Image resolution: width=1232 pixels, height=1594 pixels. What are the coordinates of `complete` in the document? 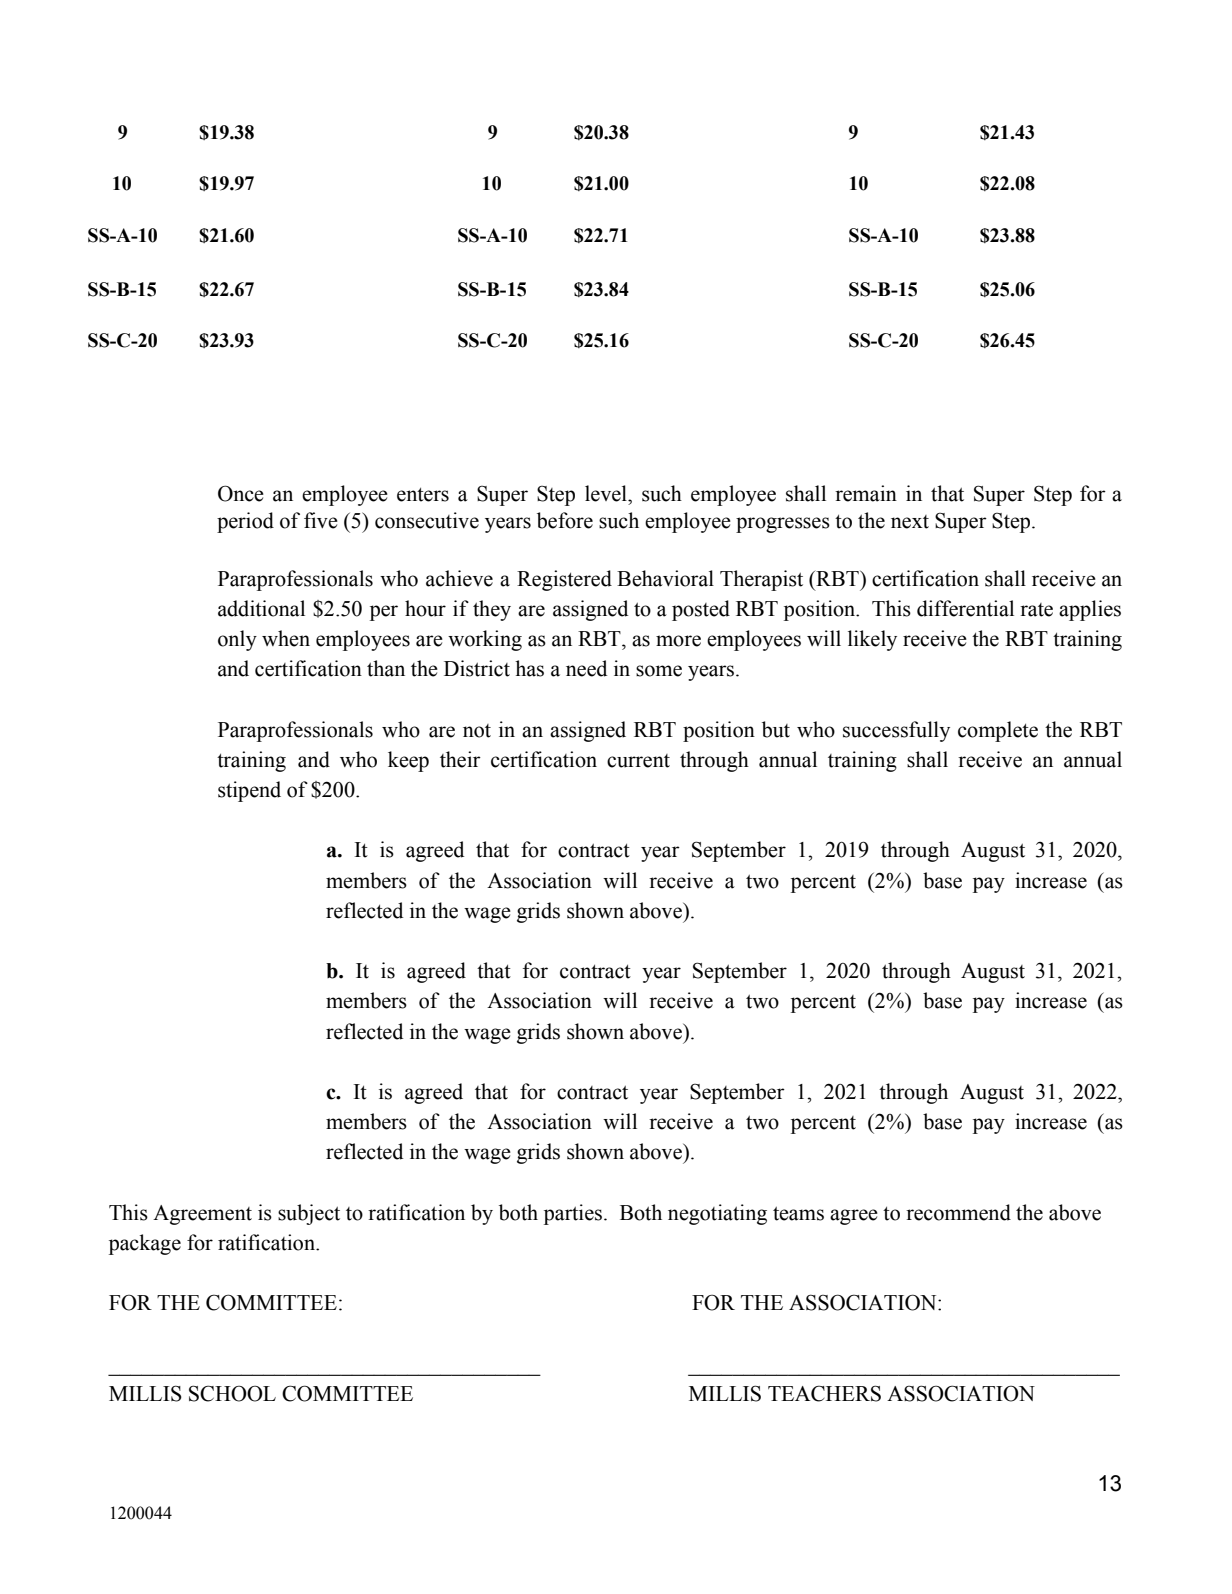 It's located at (998, 731).
